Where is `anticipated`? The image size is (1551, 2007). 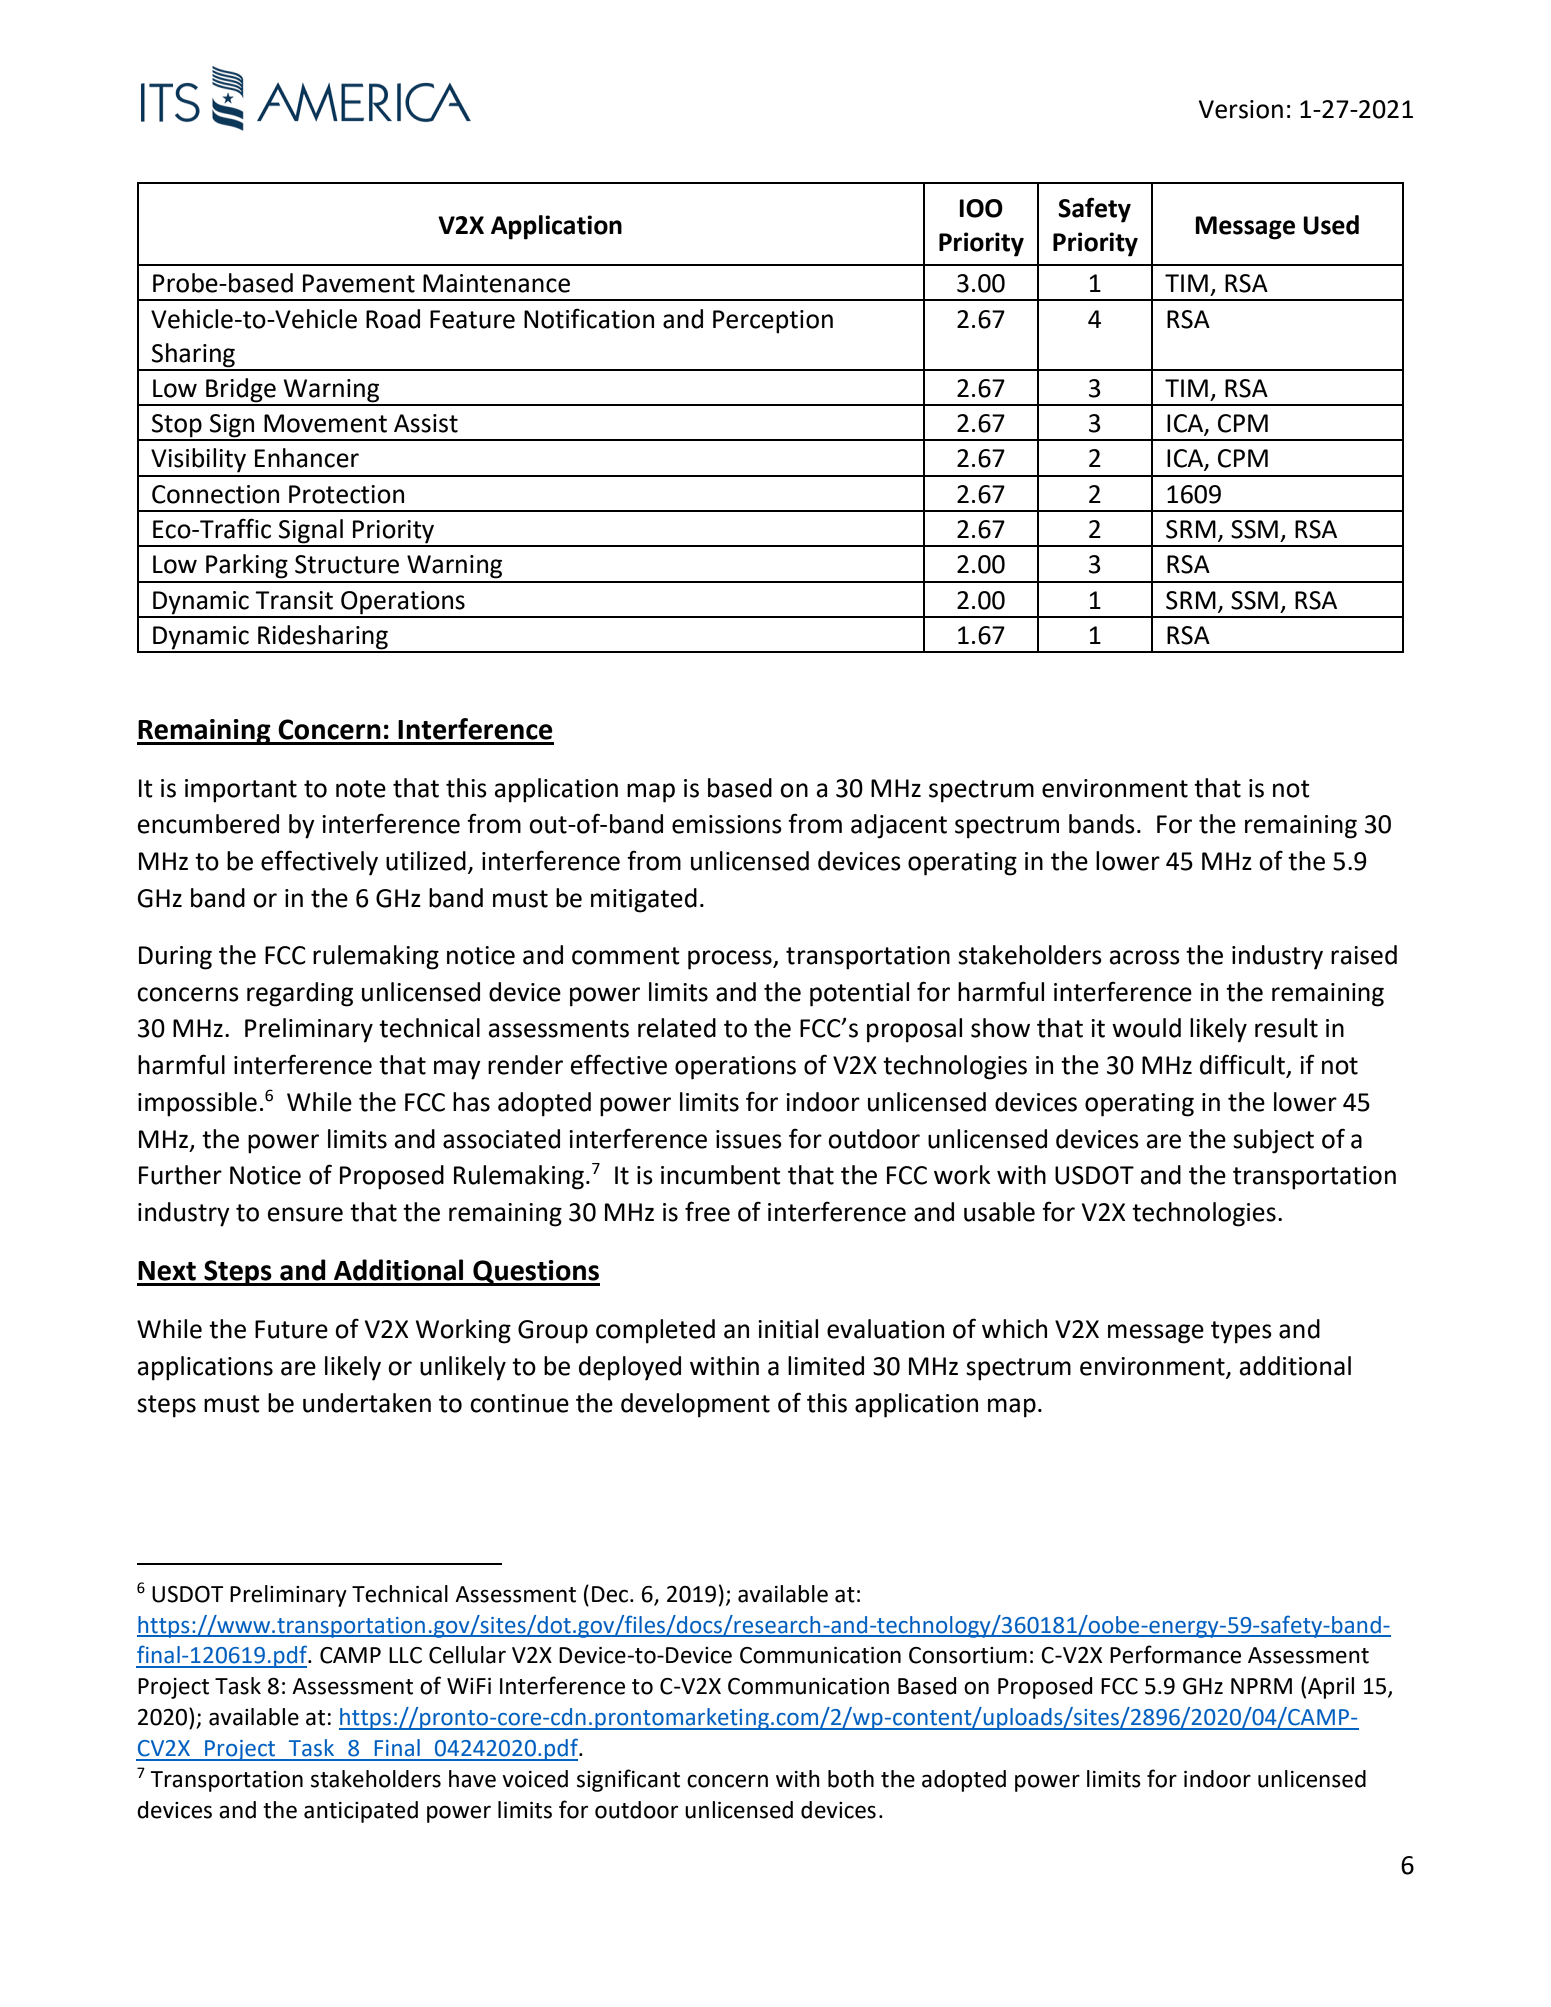 anticipated is located at coordinates (361, 1812).
